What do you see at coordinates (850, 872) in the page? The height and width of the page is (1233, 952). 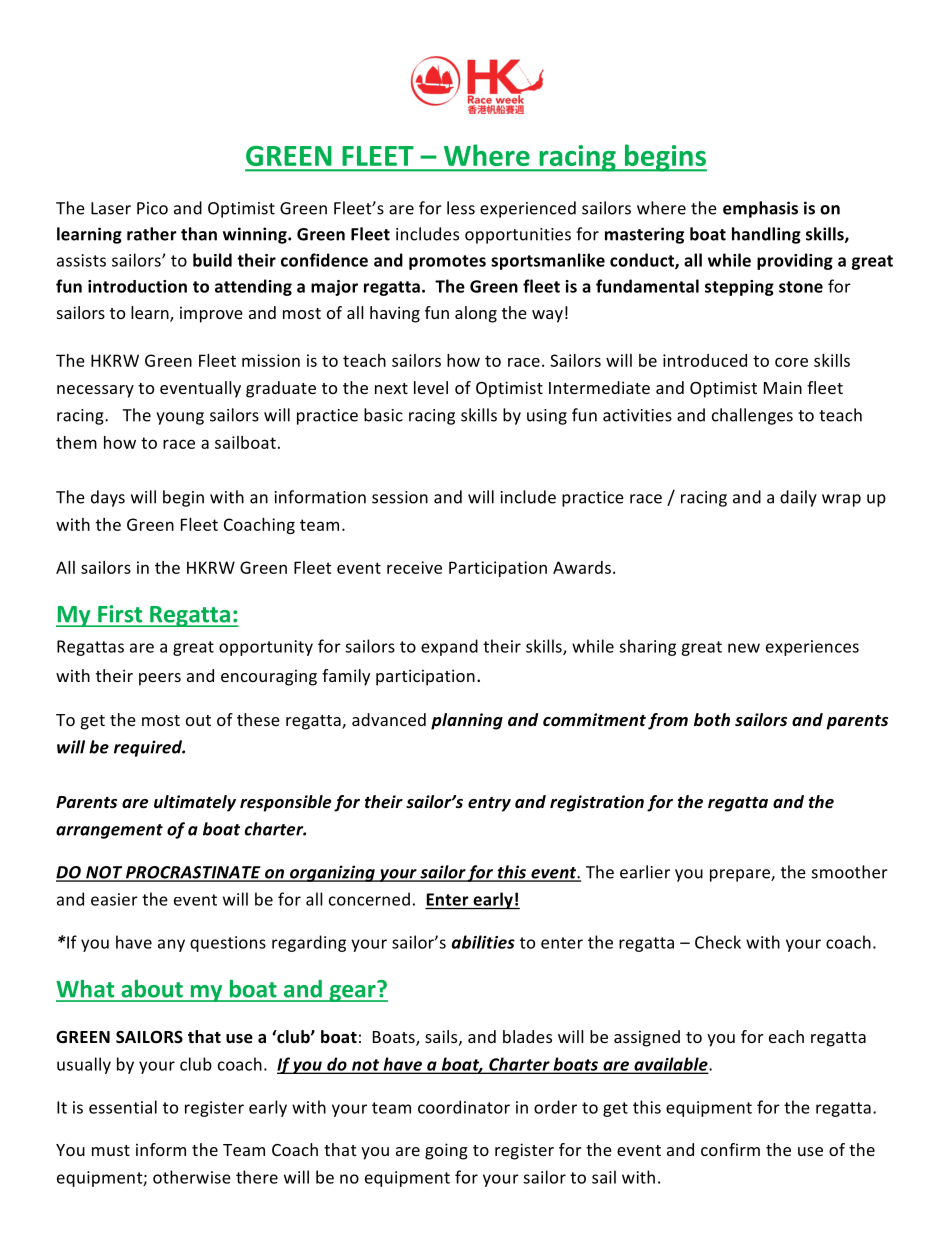 I see `smoother` at bounding box center [850, 872].
